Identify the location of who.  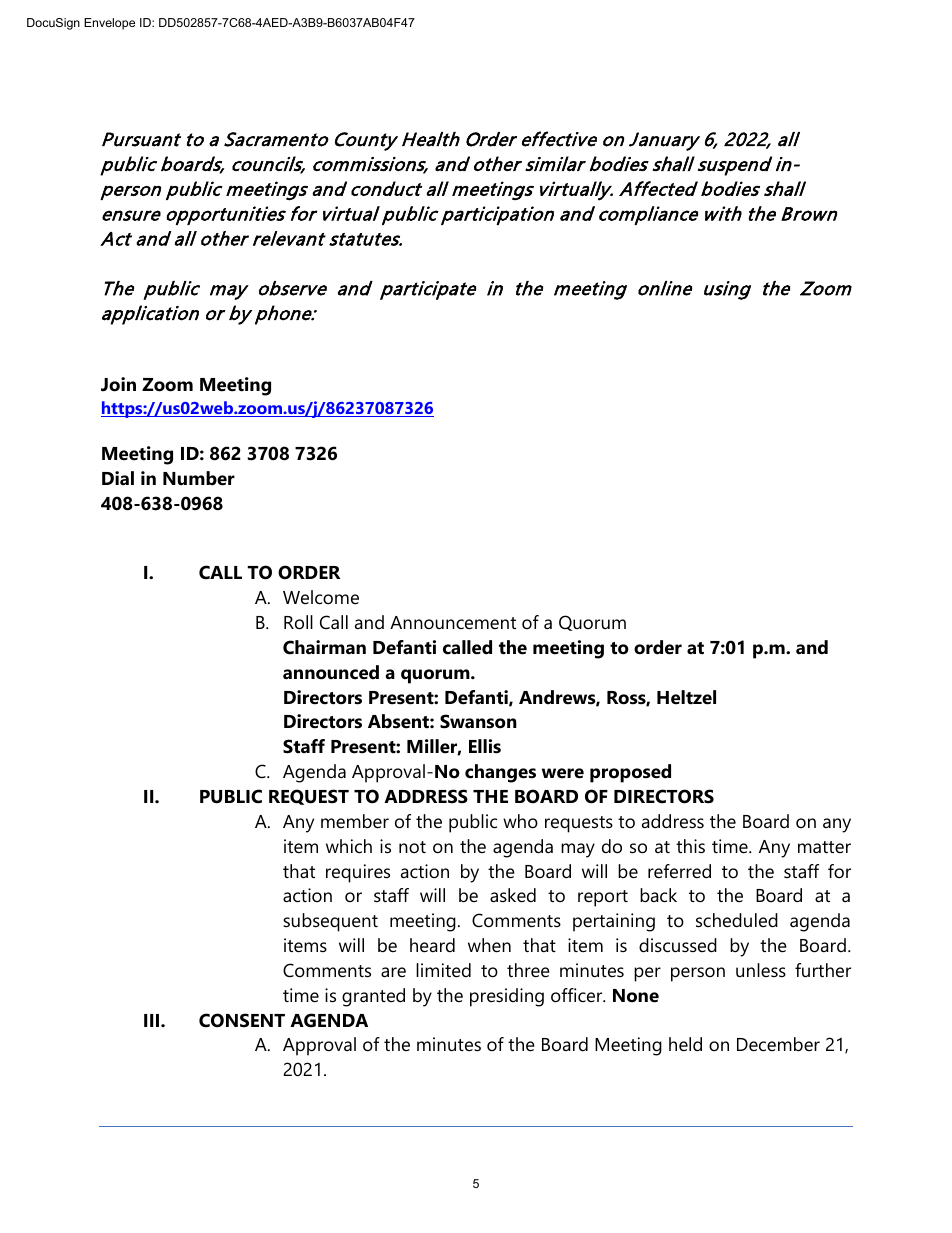
(520, 821).
